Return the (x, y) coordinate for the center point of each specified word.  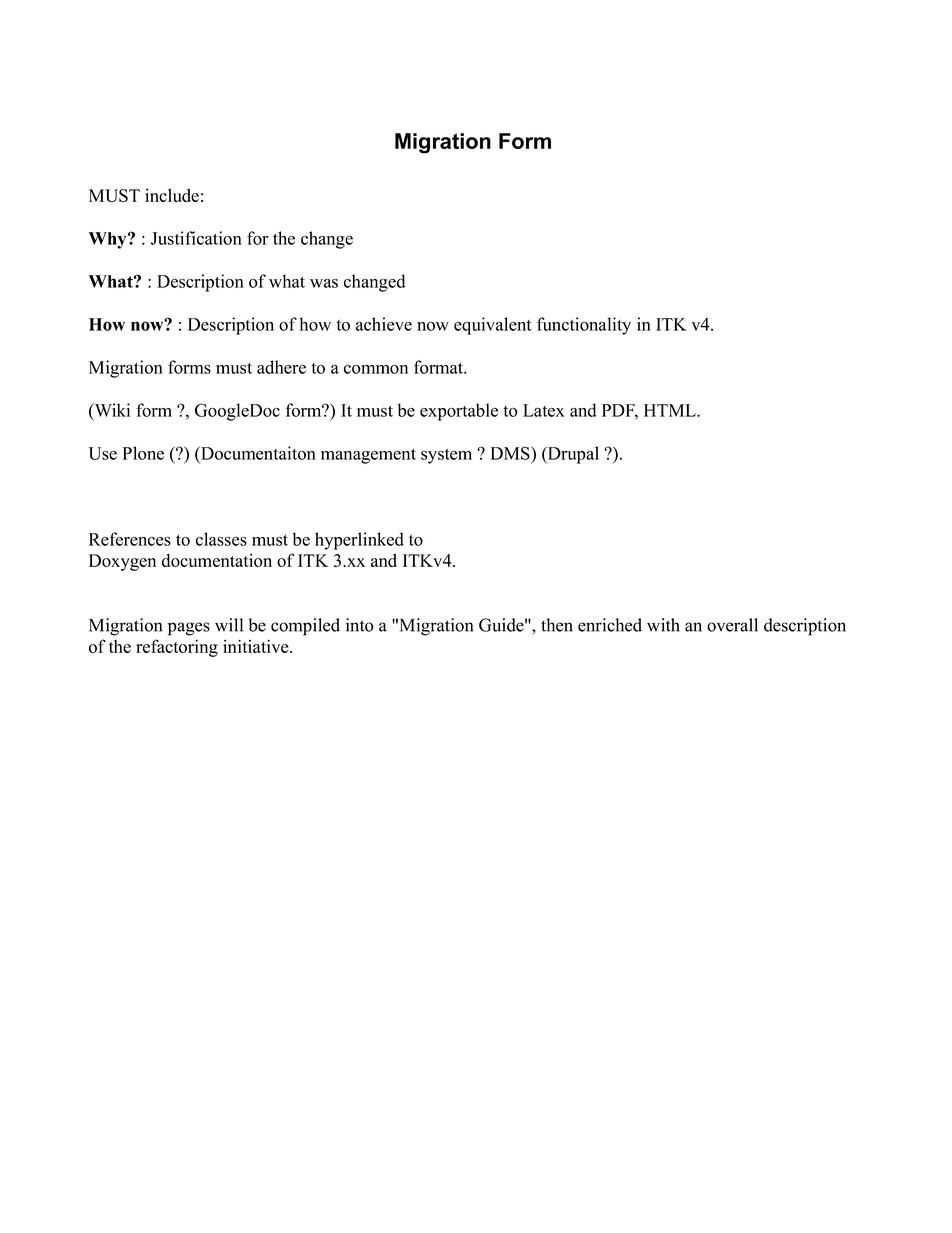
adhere (281, 367)
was (324, 283)
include (172, 195)
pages (189, 629)
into (360, 625)
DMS (511, 453)
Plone (143, 453)
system (446, 456)
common (376, 369)
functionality (584, 326)
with (663, 625)
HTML (671, 410)
